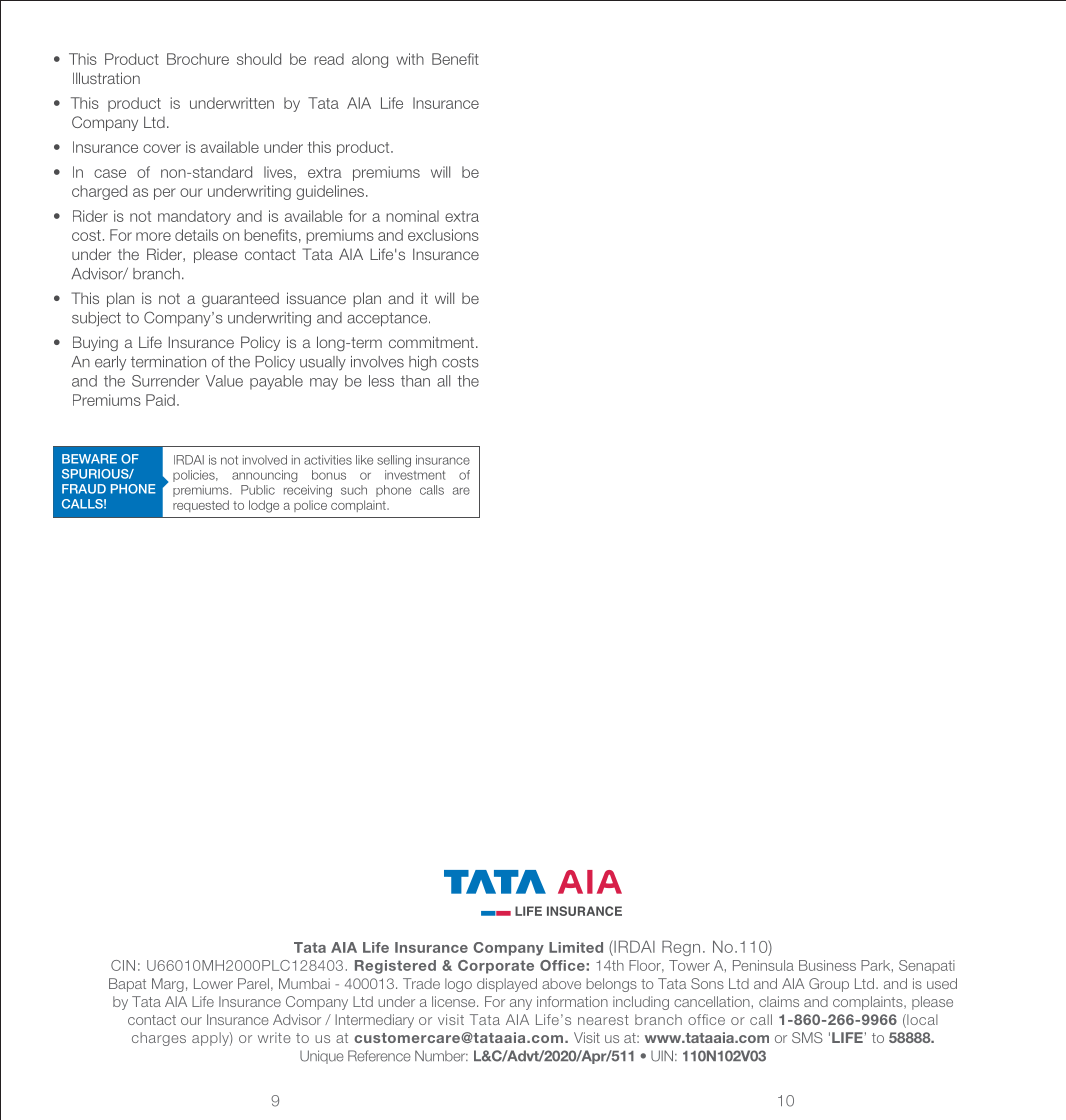  What do you see at coordinates (394, 461) in the page?
I see `selling` at bounding box center [394, 461].
